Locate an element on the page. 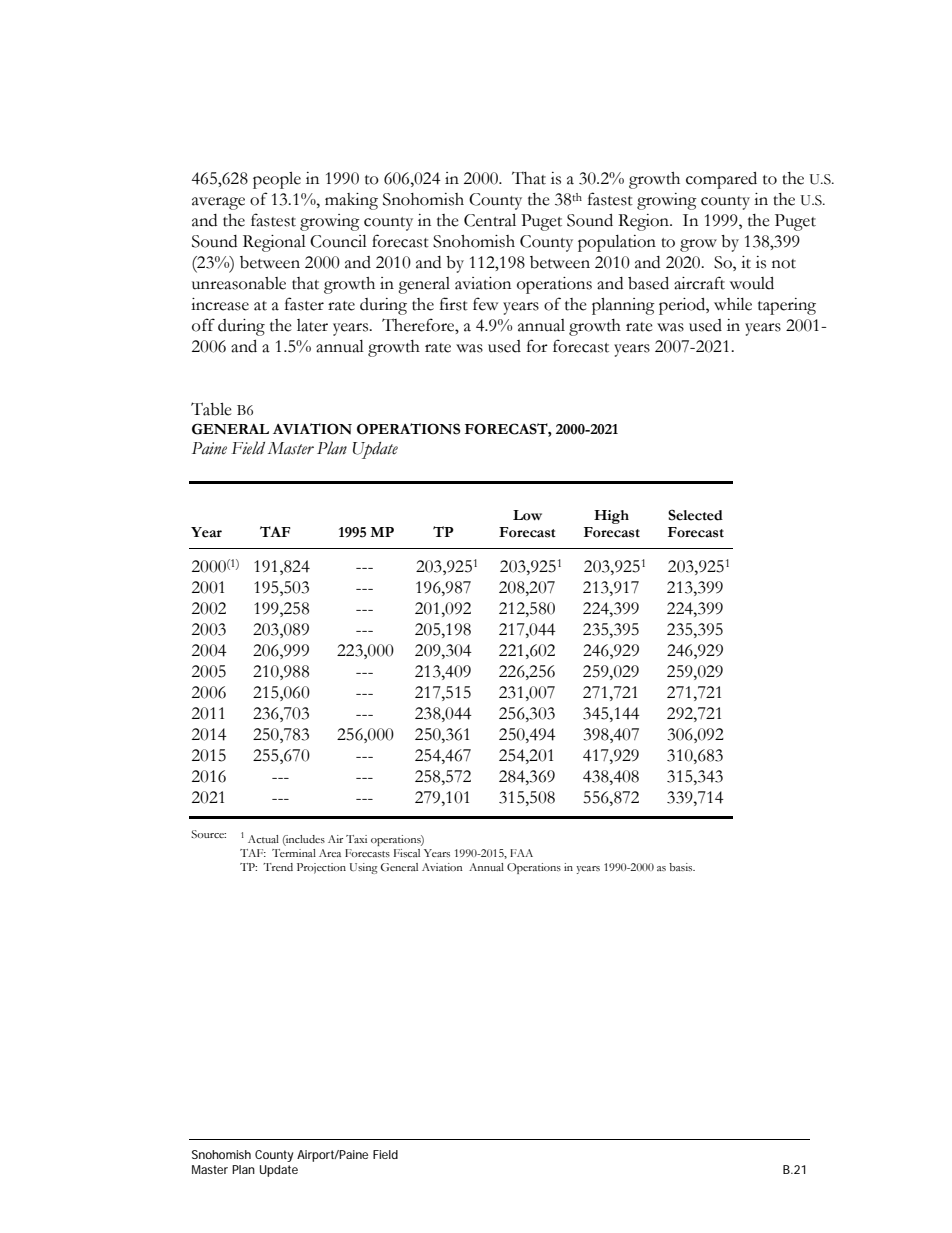  Terminal is located at coordinates (294, 853).
